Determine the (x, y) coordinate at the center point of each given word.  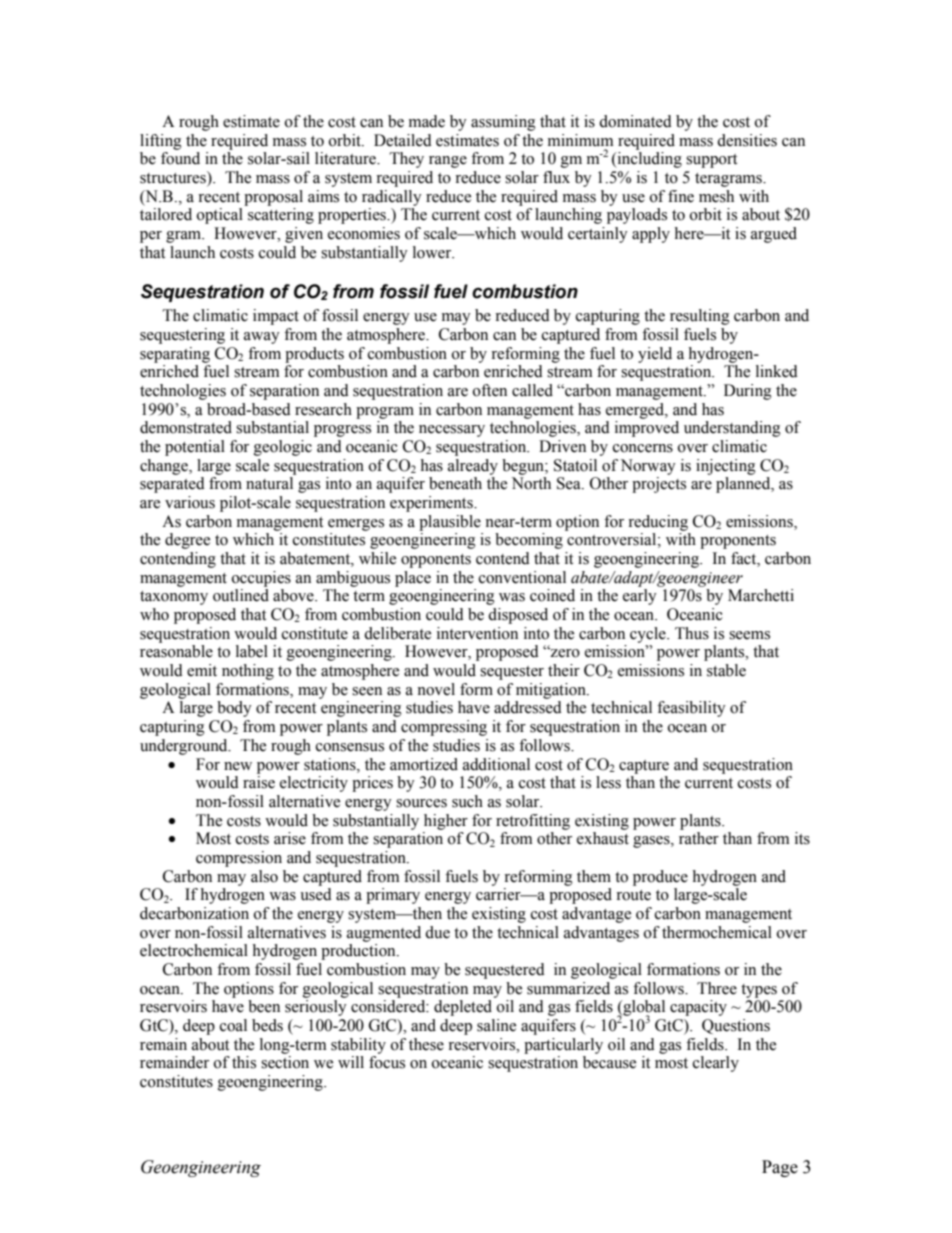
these (426, 1044)
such (467, 801)
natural (269, 483)
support (711, 161)
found (180, 158)
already (473, 467)
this (244, 1062)
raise (259, 782)
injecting (726, 467)
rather (699, 838)
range (448, 162)
